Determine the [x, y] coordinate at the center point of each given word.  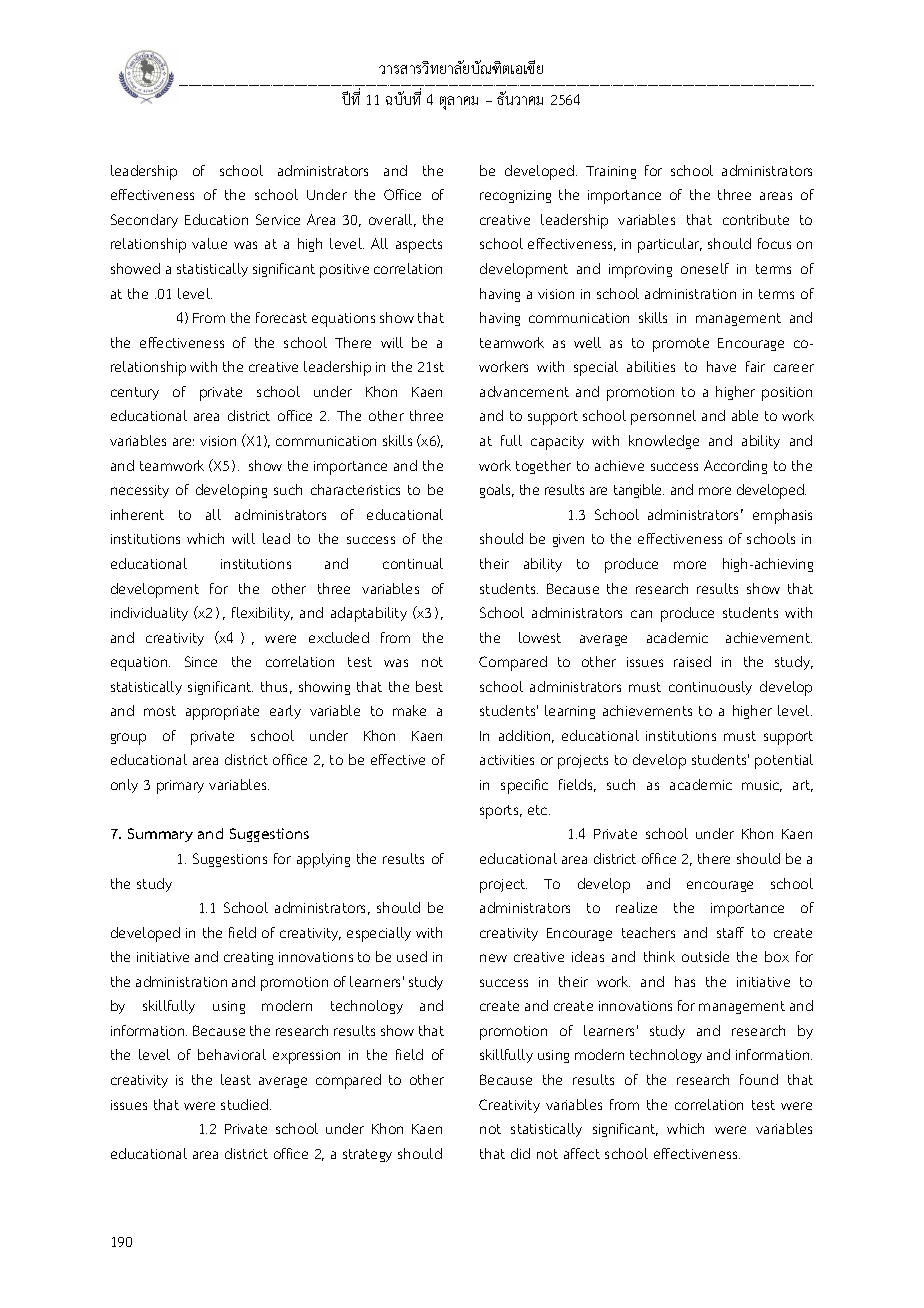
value [209, 243]
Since [201, 661]
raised [692, 661]
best [429, 686]
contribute [756, 219]
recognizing [515, 196]
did [520, 1153]
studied [246, 1104]
